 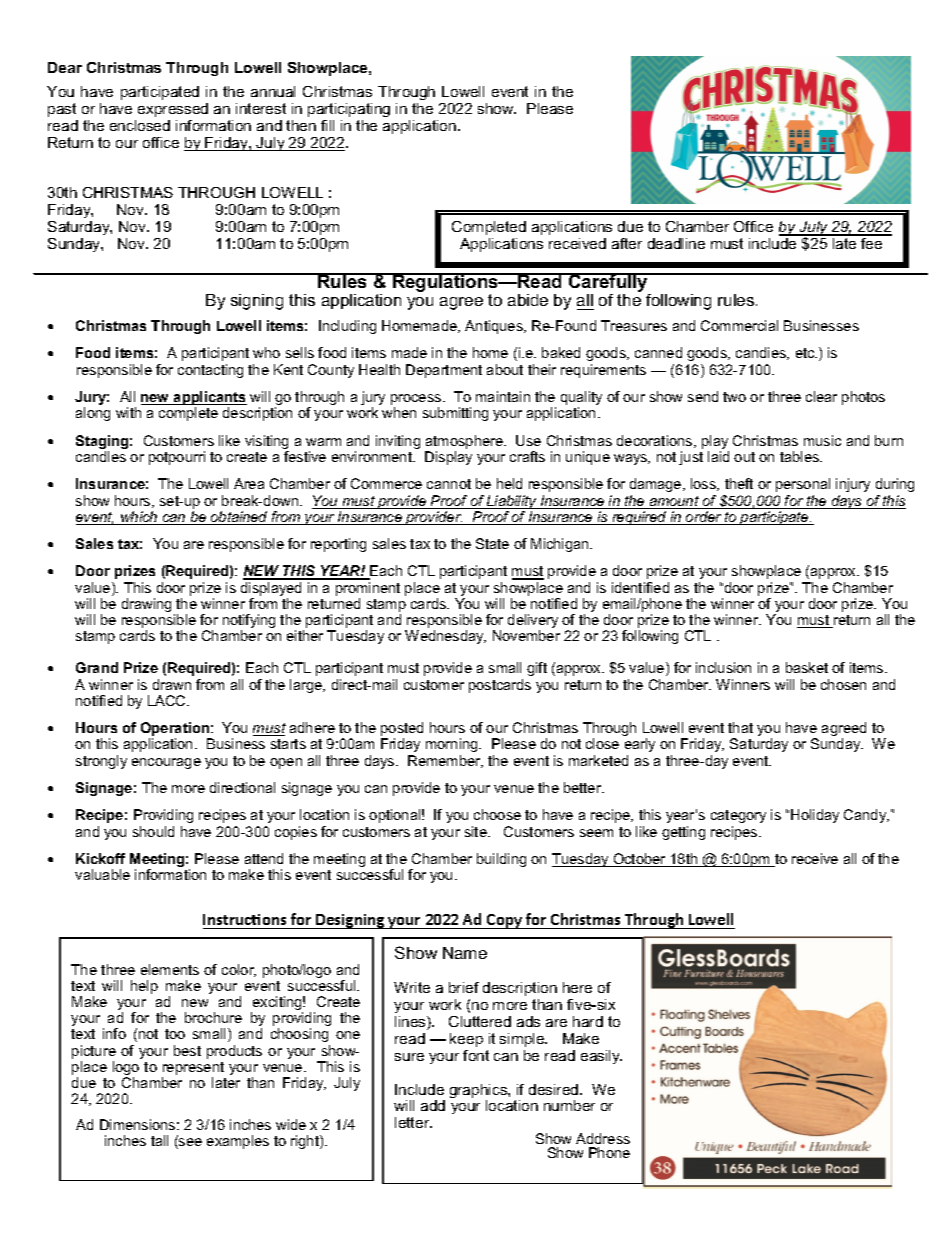 What do you see at coordinates (349, 110) in the screenshot?
I see `participating` at bounding box center [349, 110].
